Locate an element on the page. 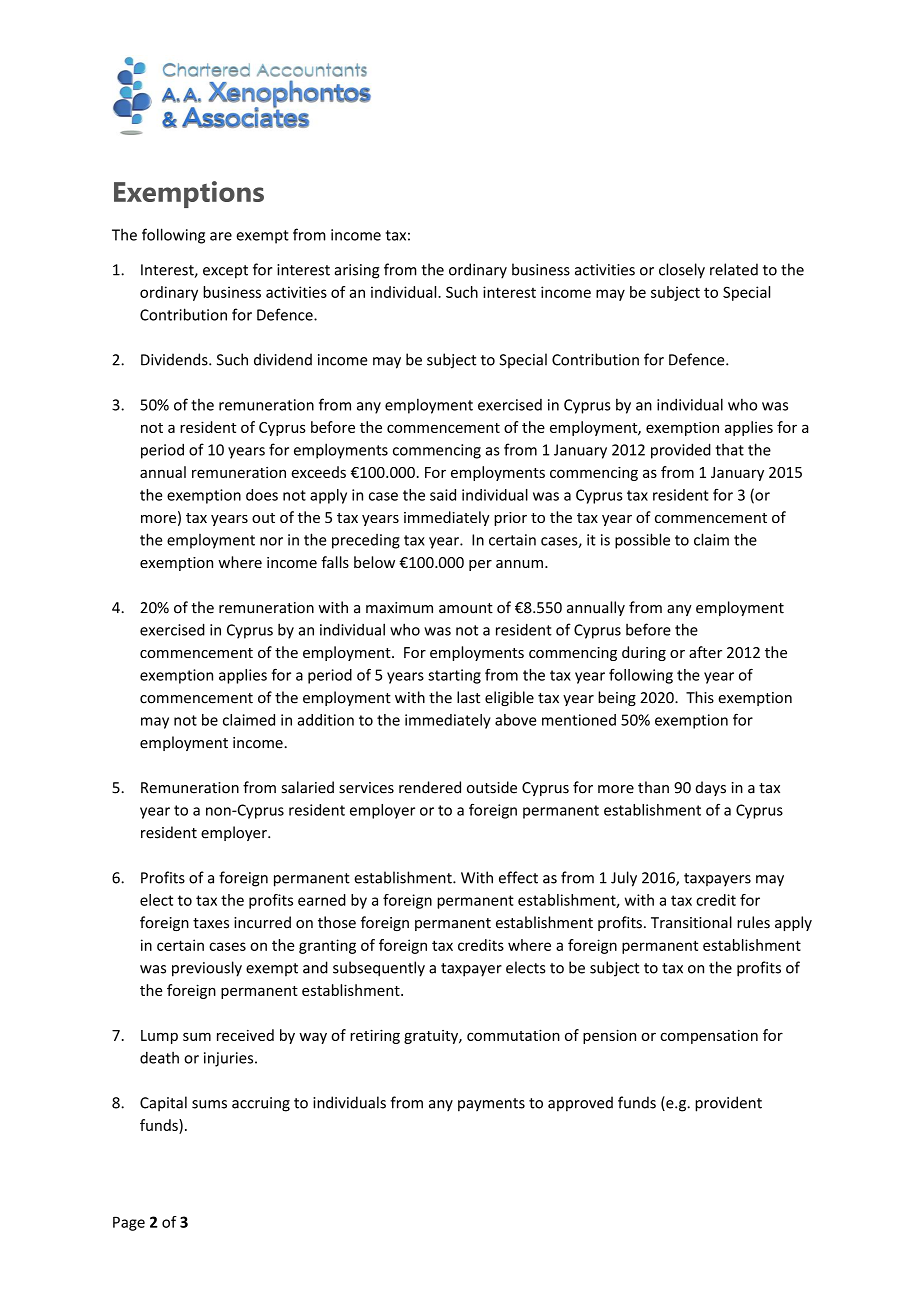 This document has height=1308, width=924. closely is located at coordinates (682, 271).
